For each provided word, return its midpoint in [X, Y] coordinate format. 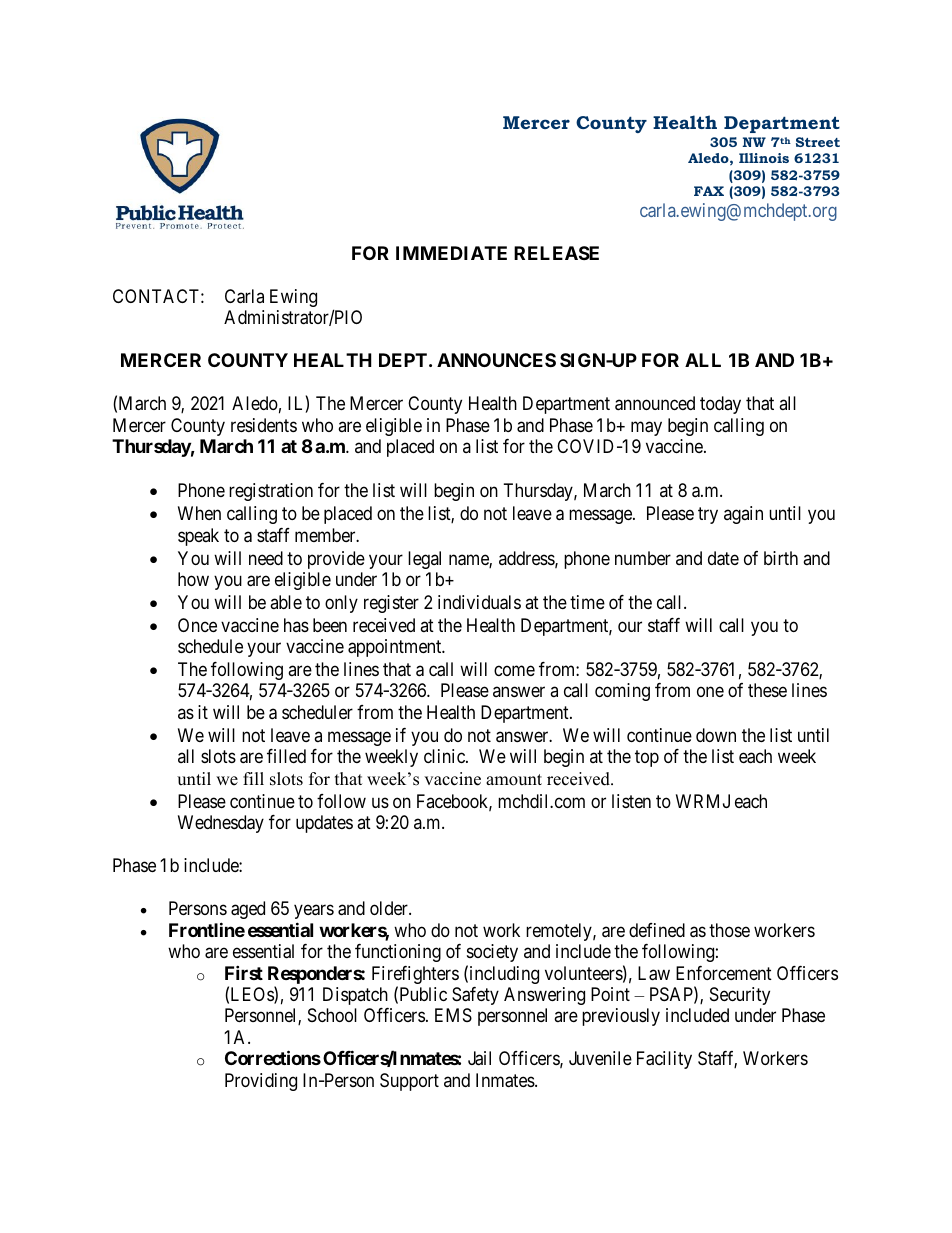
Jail [479, 1058]
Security [740, 996]
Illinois [764, 158]
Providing [261, 1082]
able [286, 602]
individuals [479, 602]
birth [781, 558]
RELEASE [556, 253]
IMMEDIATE [451, 253]
